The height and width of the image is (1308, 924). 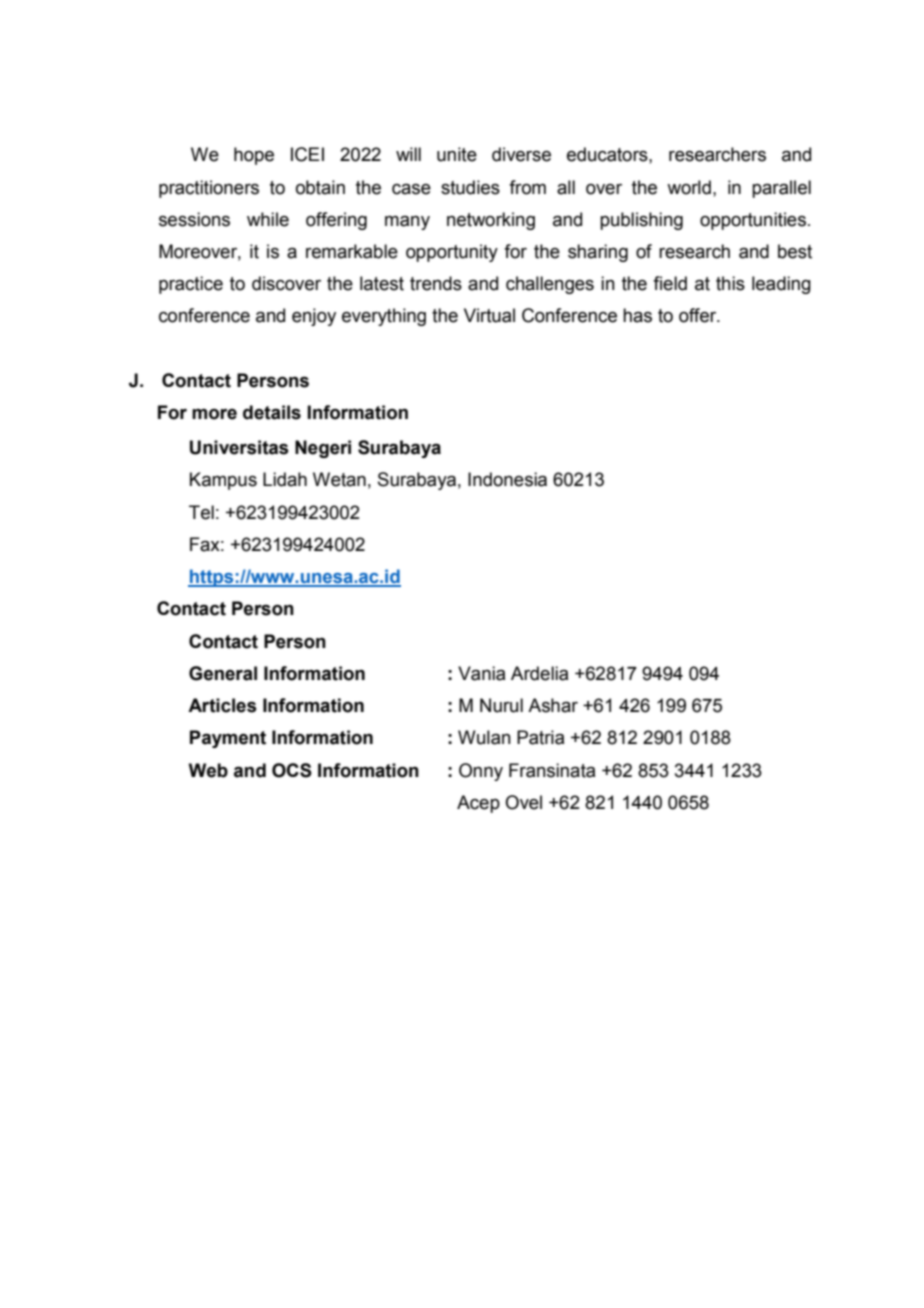 What do you see at coordinates (637, 315) in the image?
I see `has` at bounding box center [637, 315].
